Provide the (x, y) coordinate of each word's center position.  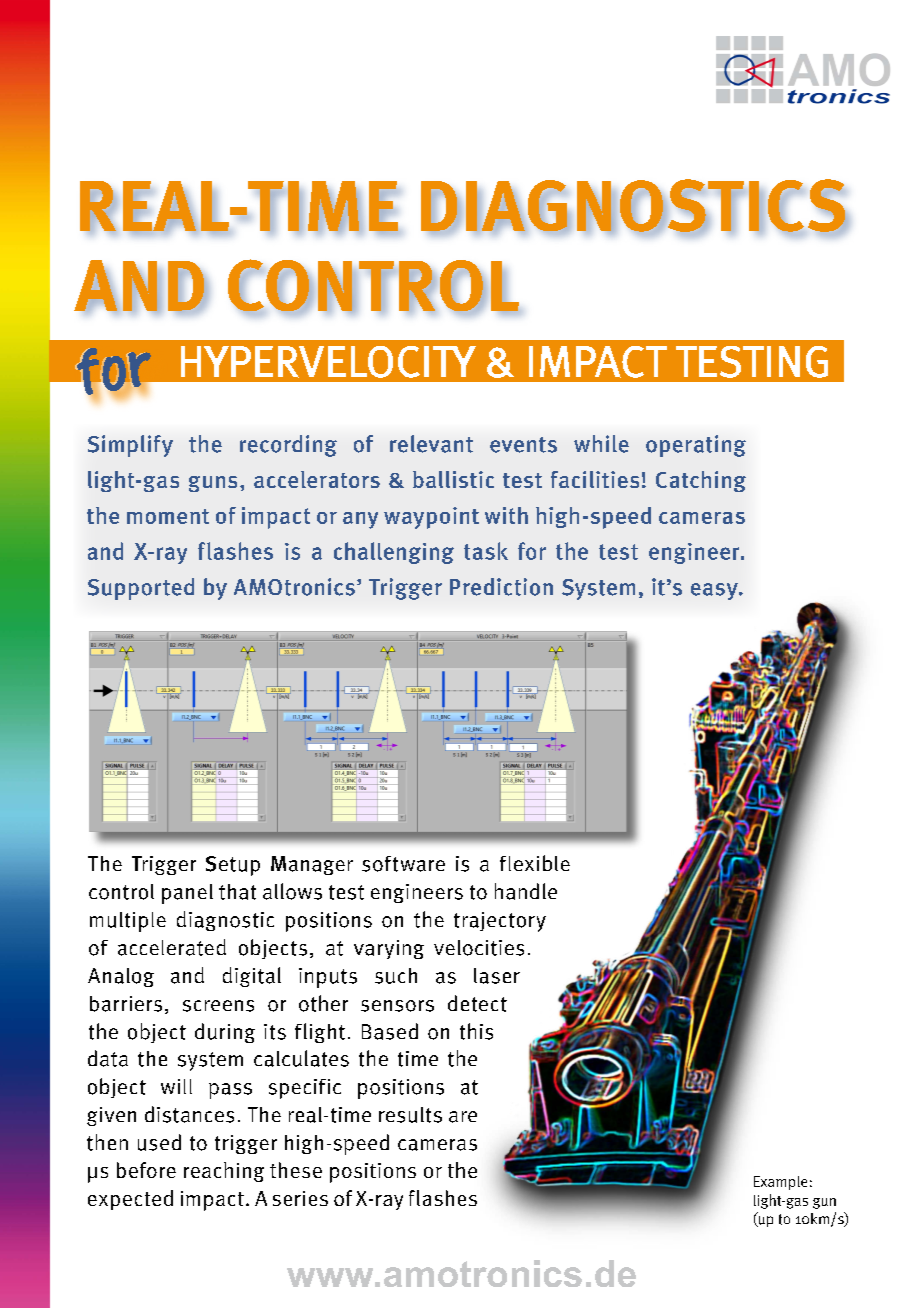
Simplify (130, 446)
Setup (233, 866)
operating (696, 446)
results (410, 1115)
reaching (224, 1172)
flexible (535, 863)
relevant (431, 444)
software (403, 864)
